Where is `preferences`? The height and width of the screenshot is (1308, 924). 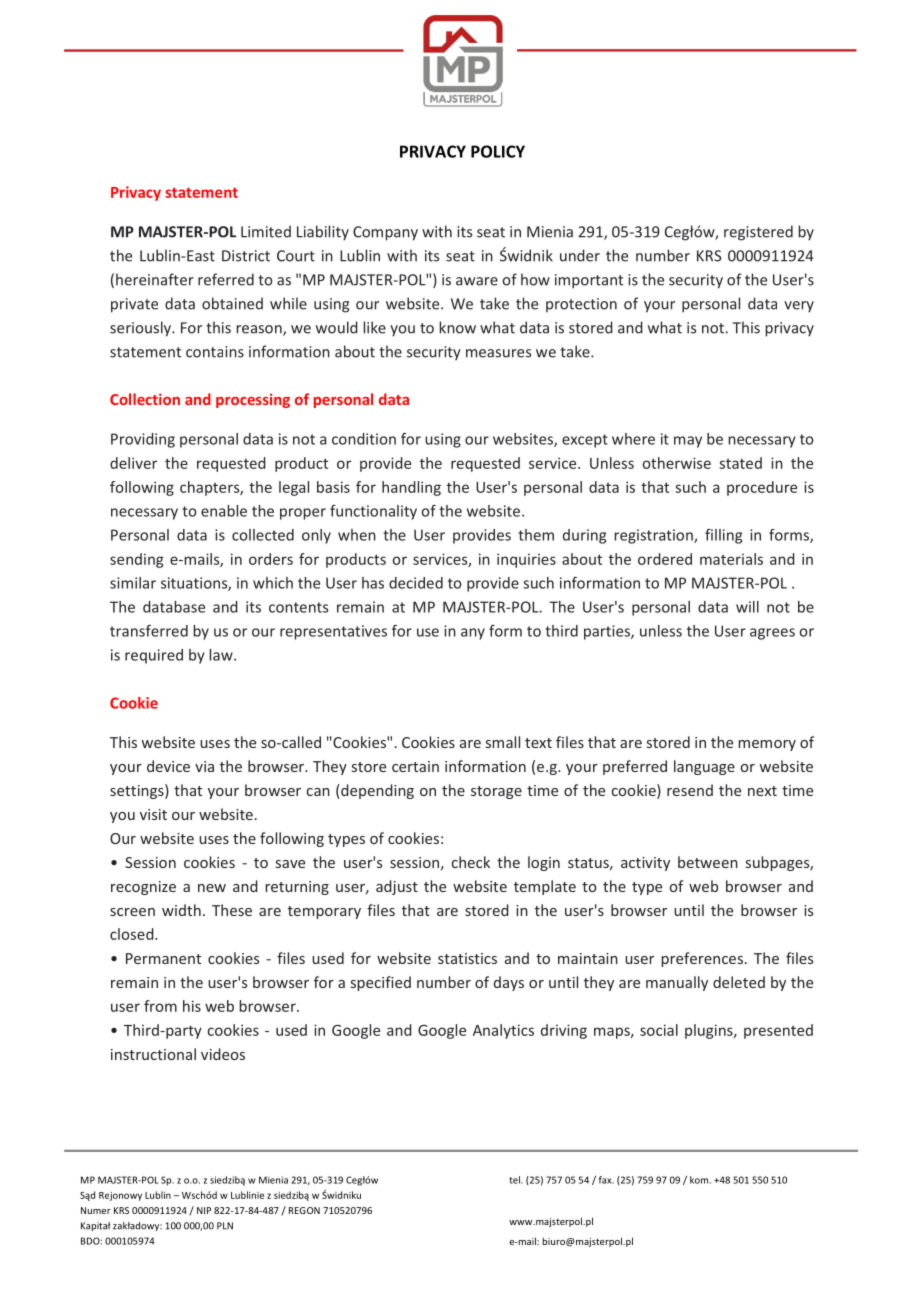
preferences is located at coordinates (702, 959).
